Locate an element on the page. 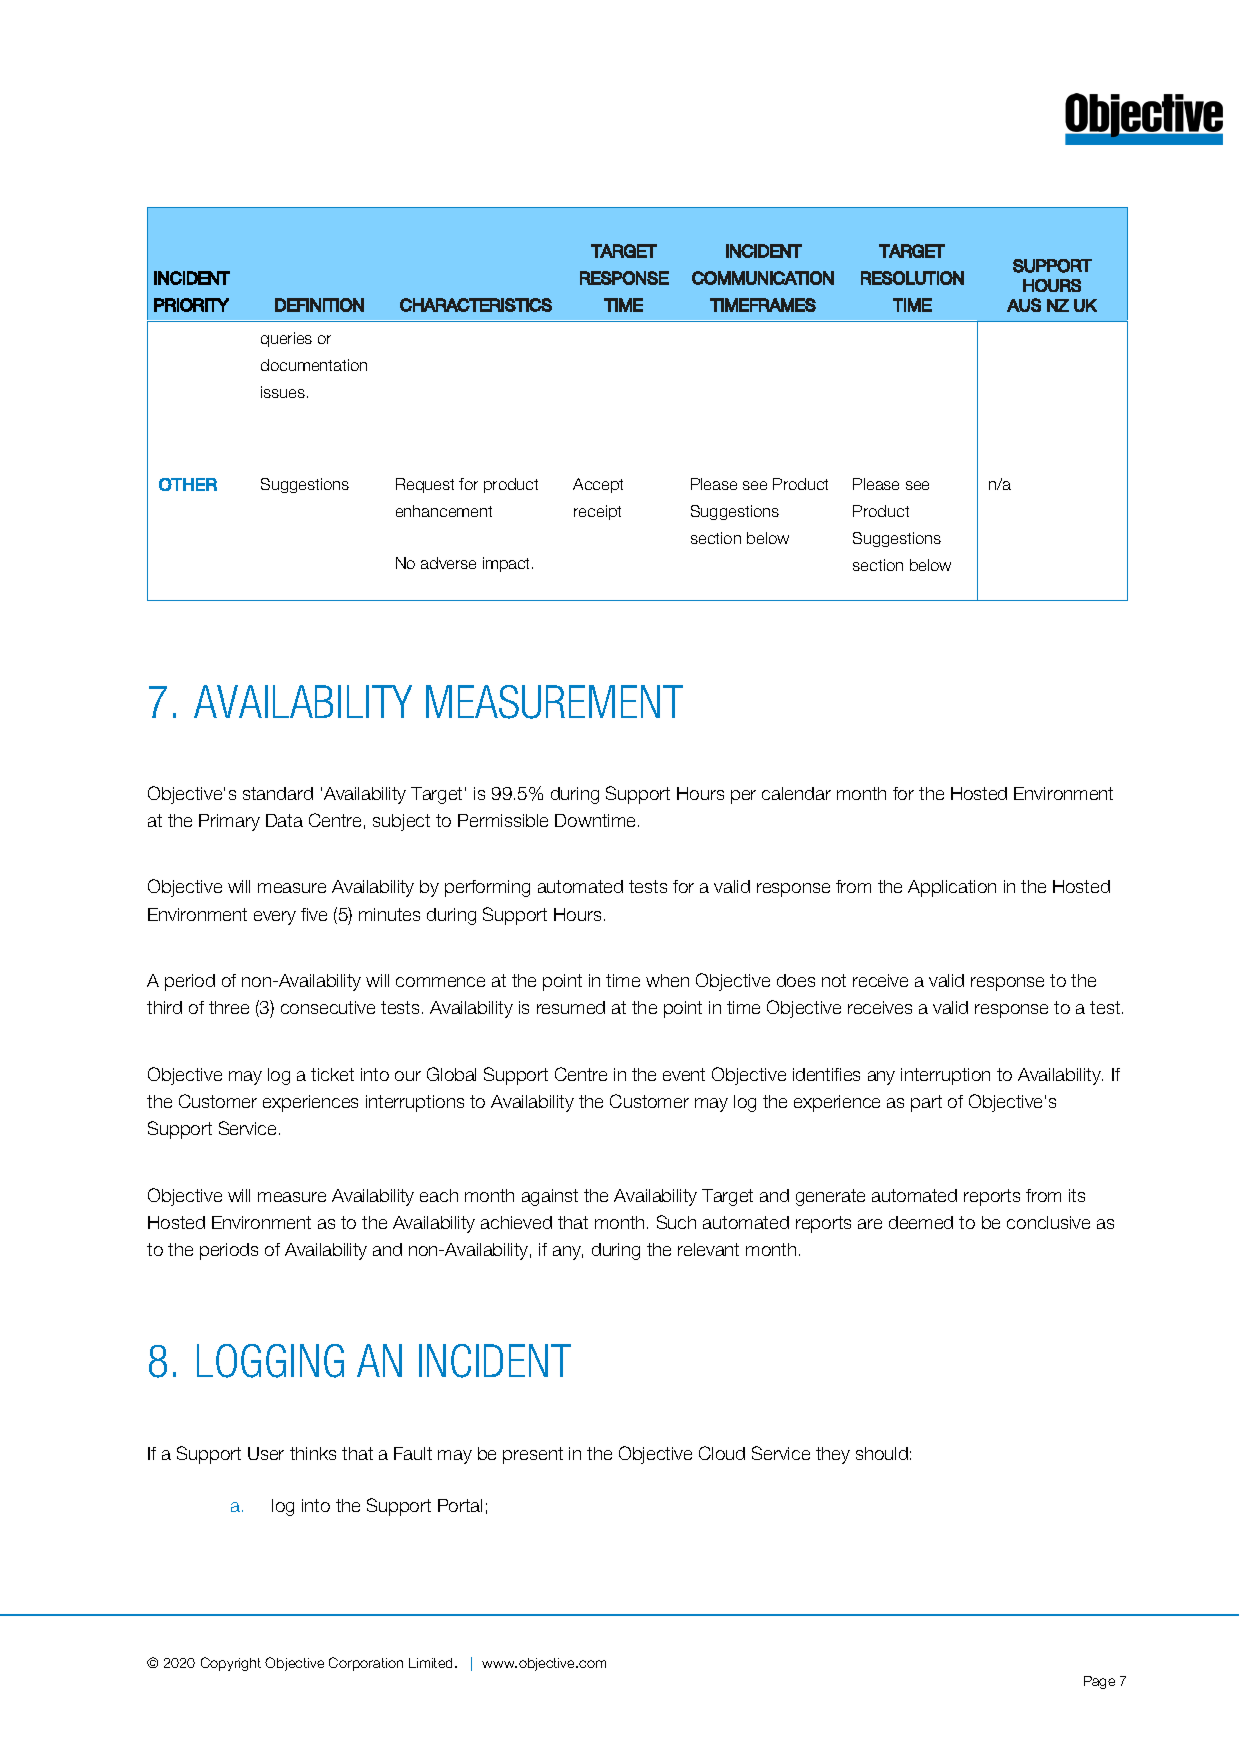  impact is located at coordinates (508, 564).
